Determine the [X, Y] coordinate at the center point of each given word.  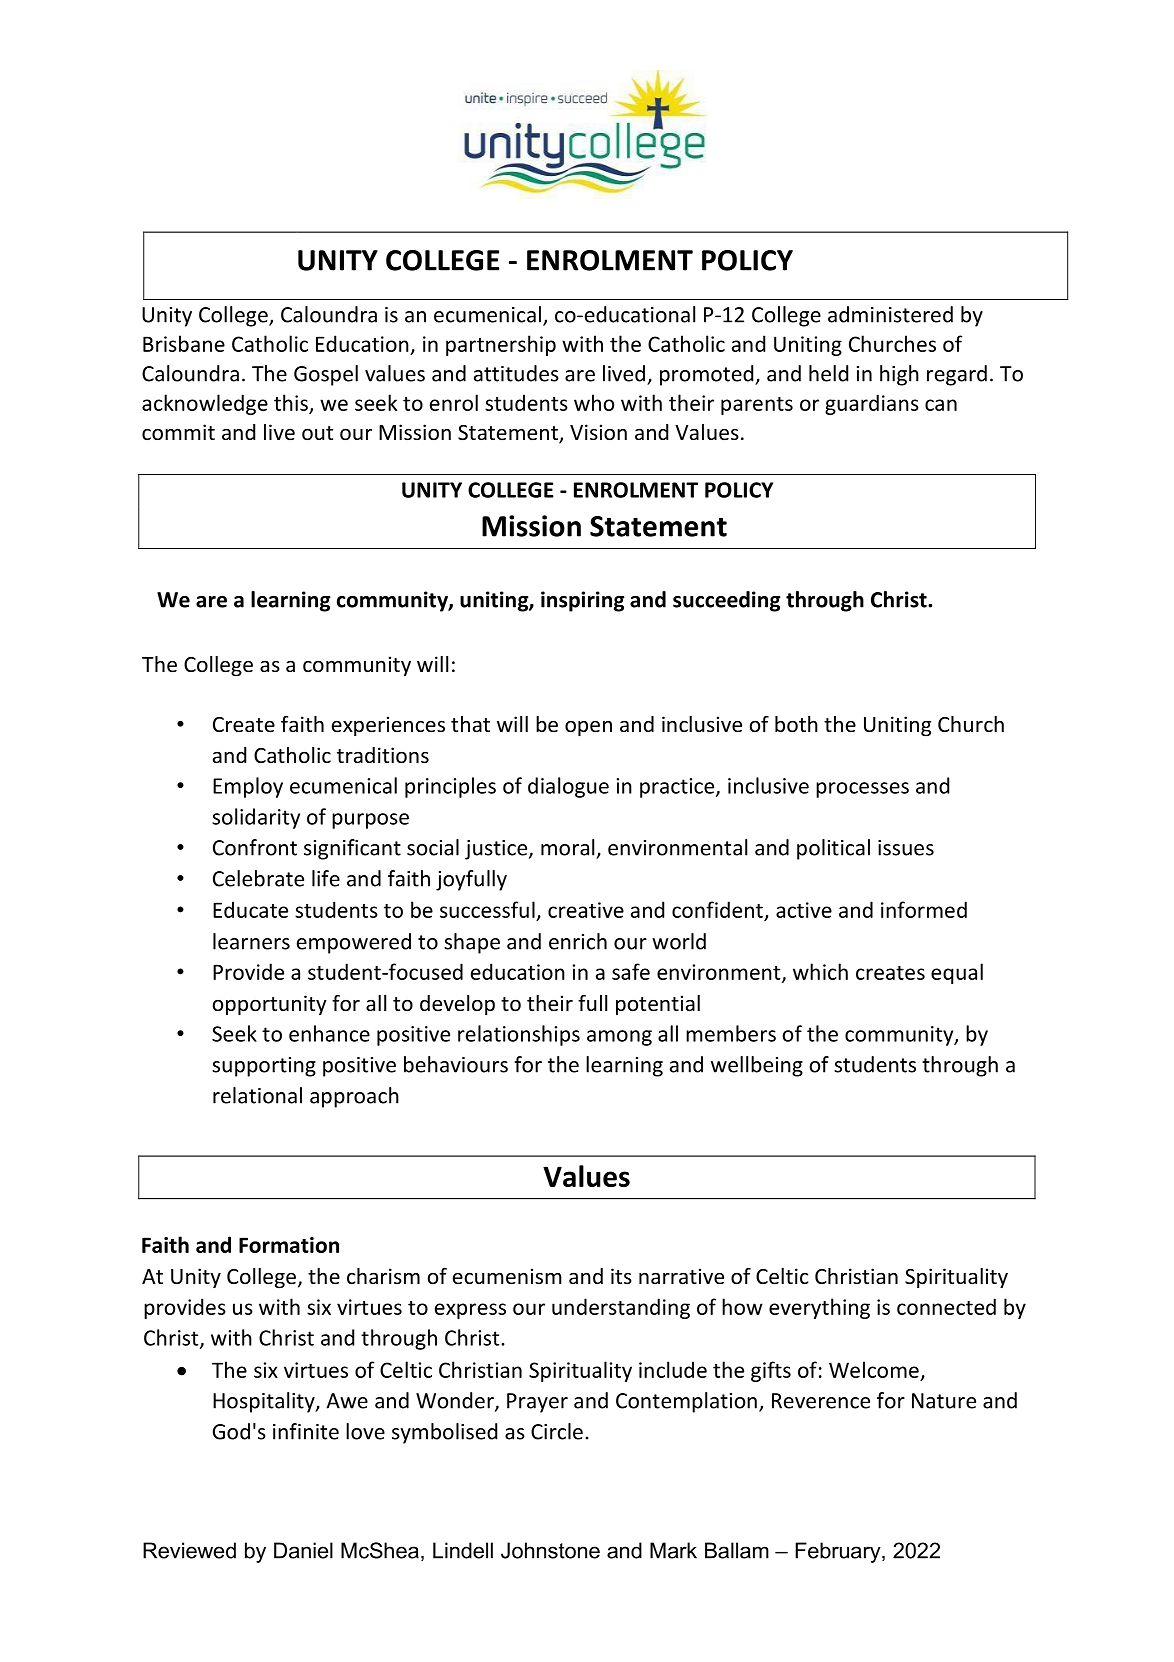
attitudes [516, 373]
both [796, 724]
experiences [388, 726]
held [828, 373]
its [621, 1276]
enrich [578, 941]
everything [819, 1308]
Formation [289, 1245]
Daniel [303, 1550]
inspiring [583, 601]
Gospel [326, 375]
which [820, 971]
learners [251, 941]
